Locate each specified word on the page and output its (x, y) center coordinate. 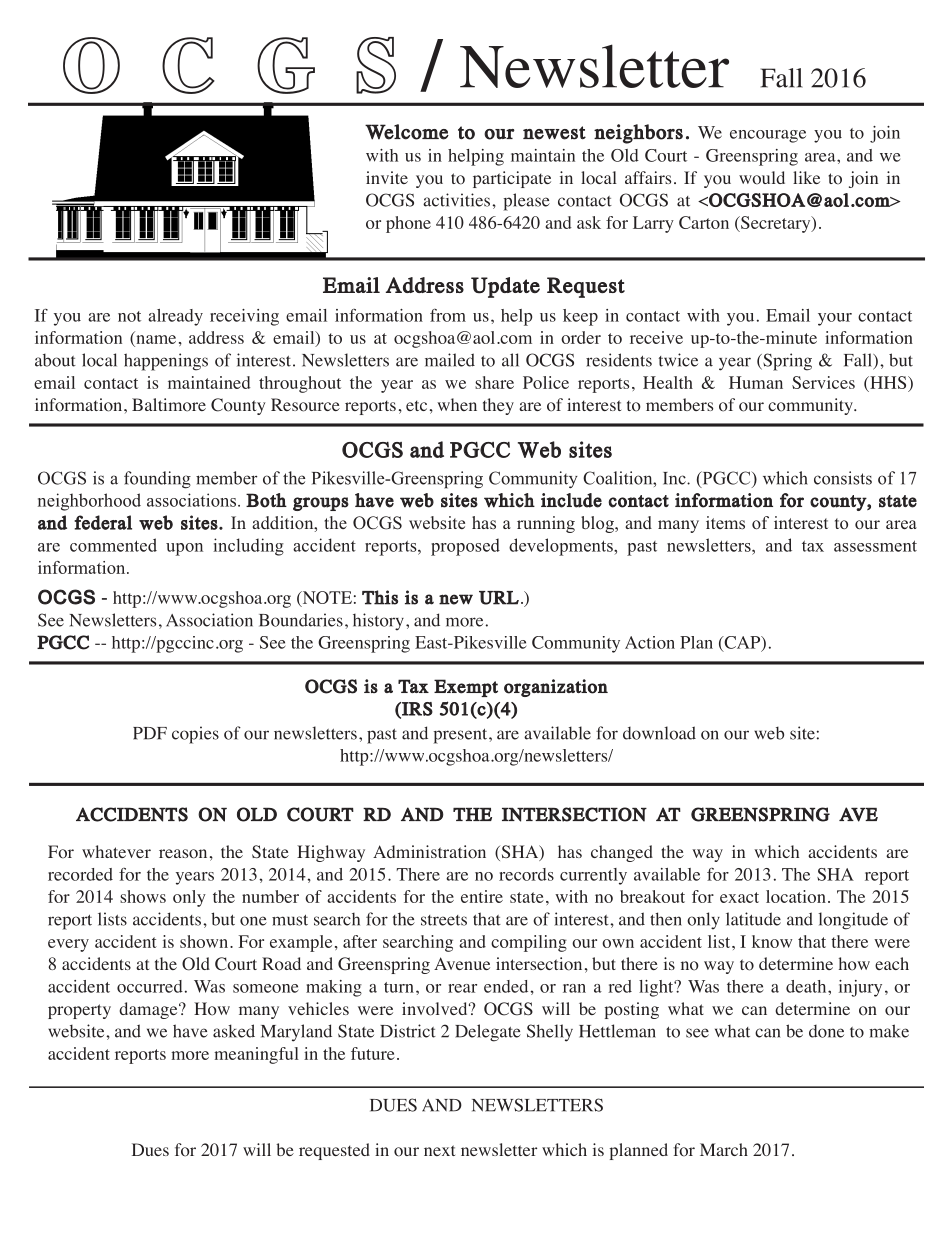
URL (499, 598)
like (806, 177)
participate (512, 179)
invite (387, 177)
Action (650, 642)
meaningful (256, 1055)
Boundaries (301, 620)
